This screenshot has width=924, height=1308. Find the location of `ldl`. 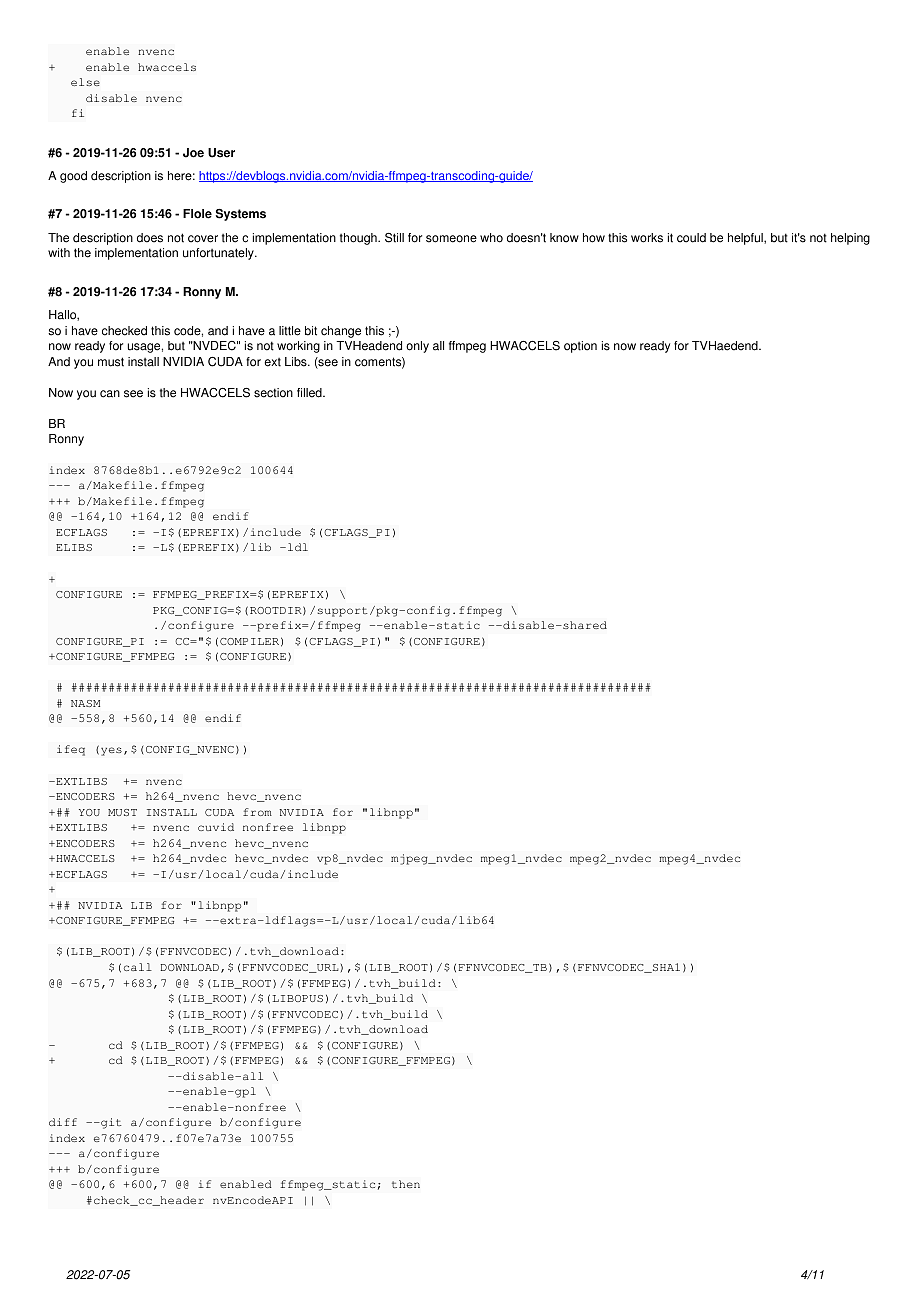

ldl is located at coordinates (296, 547).
